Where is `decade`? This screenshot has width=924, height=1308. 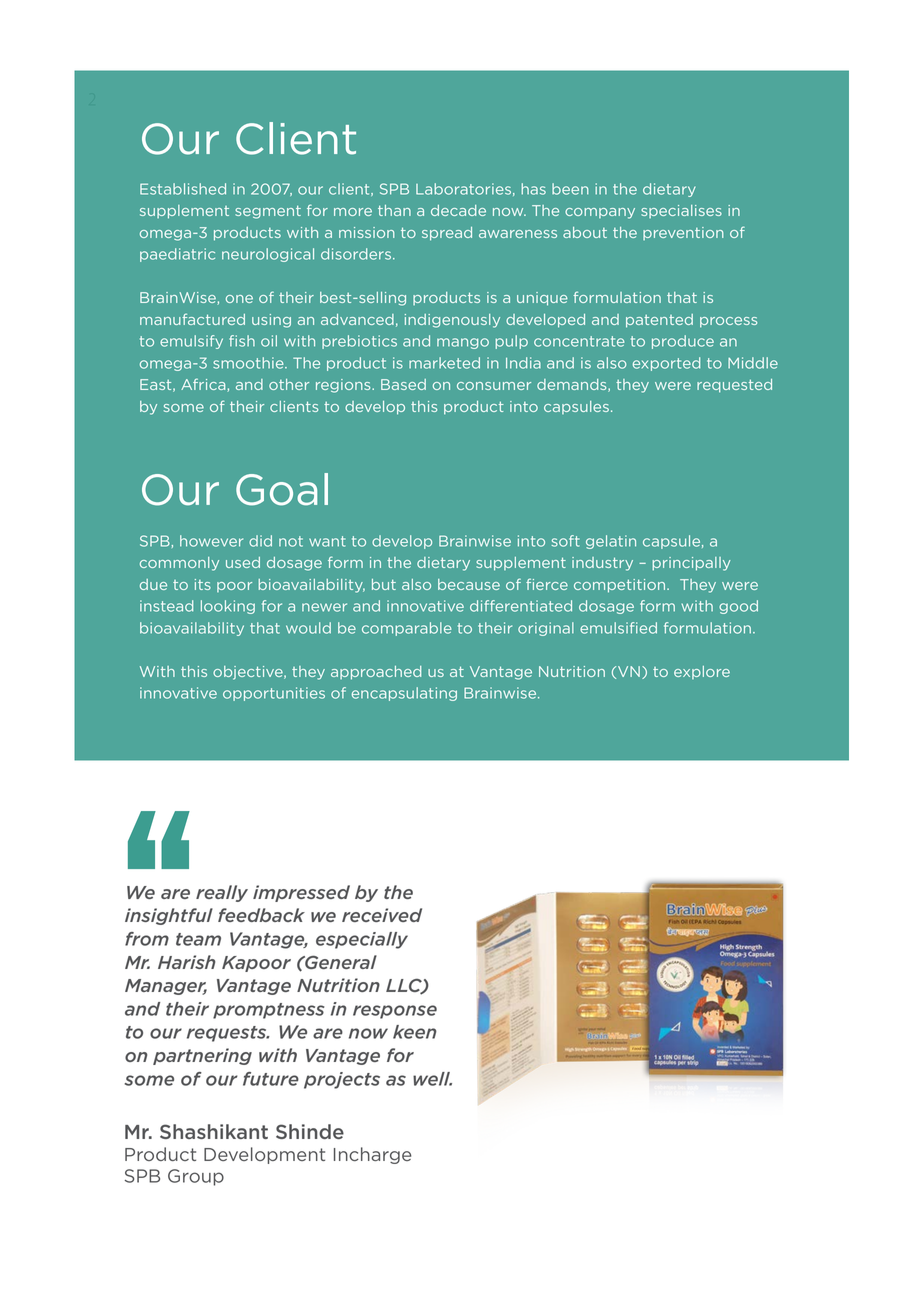
decade is located at coordinates (458, 210).
